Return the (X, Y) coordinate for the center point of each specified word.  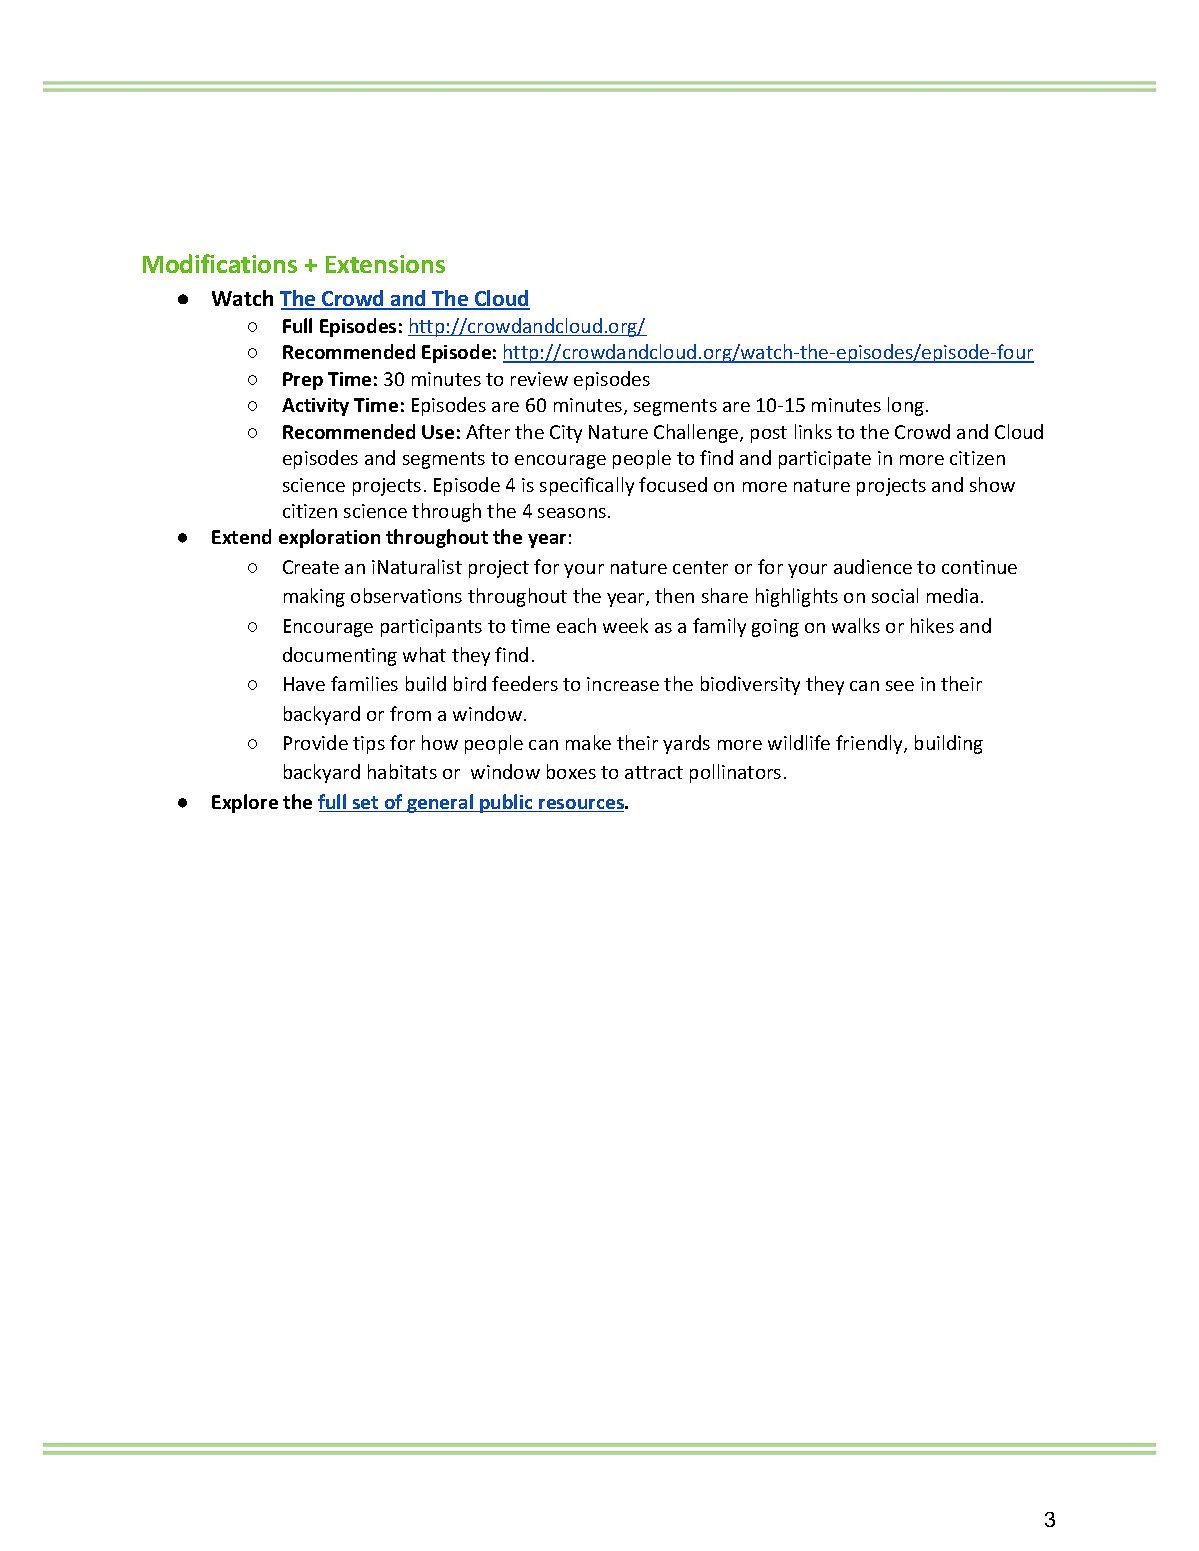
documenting (340, 656)
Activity (315, 407)
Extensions (385, 264)
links (813, 431)
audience (873, 566)
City (566, 434)
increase (623, 684)
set (366, 804)
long (907, 406)
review (539, 379)
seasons (572, 513)
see (900, 686)
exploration (329, 538)
